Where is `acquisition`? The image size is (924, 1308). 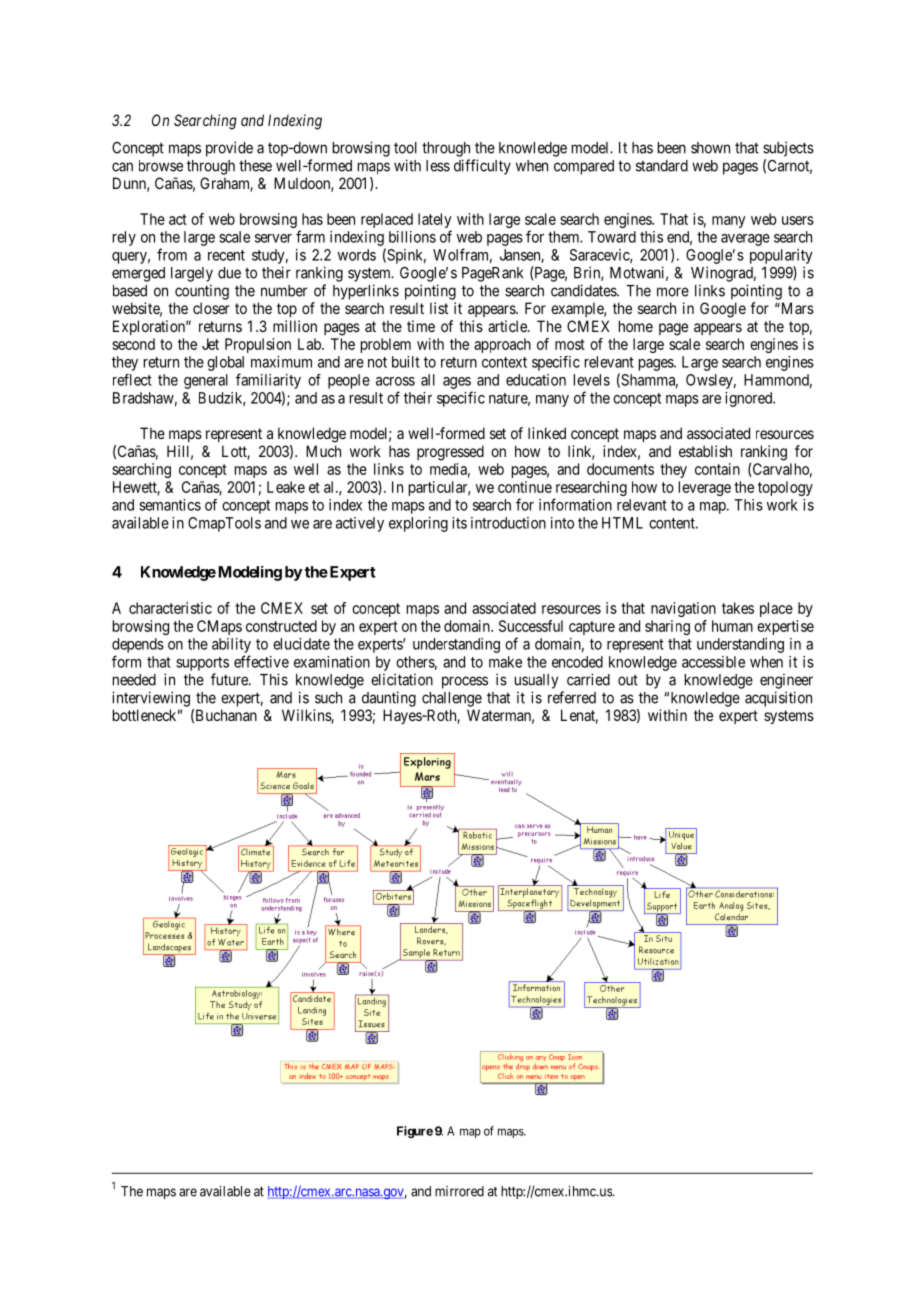
acquisition is located at coordinates (778, 699).
